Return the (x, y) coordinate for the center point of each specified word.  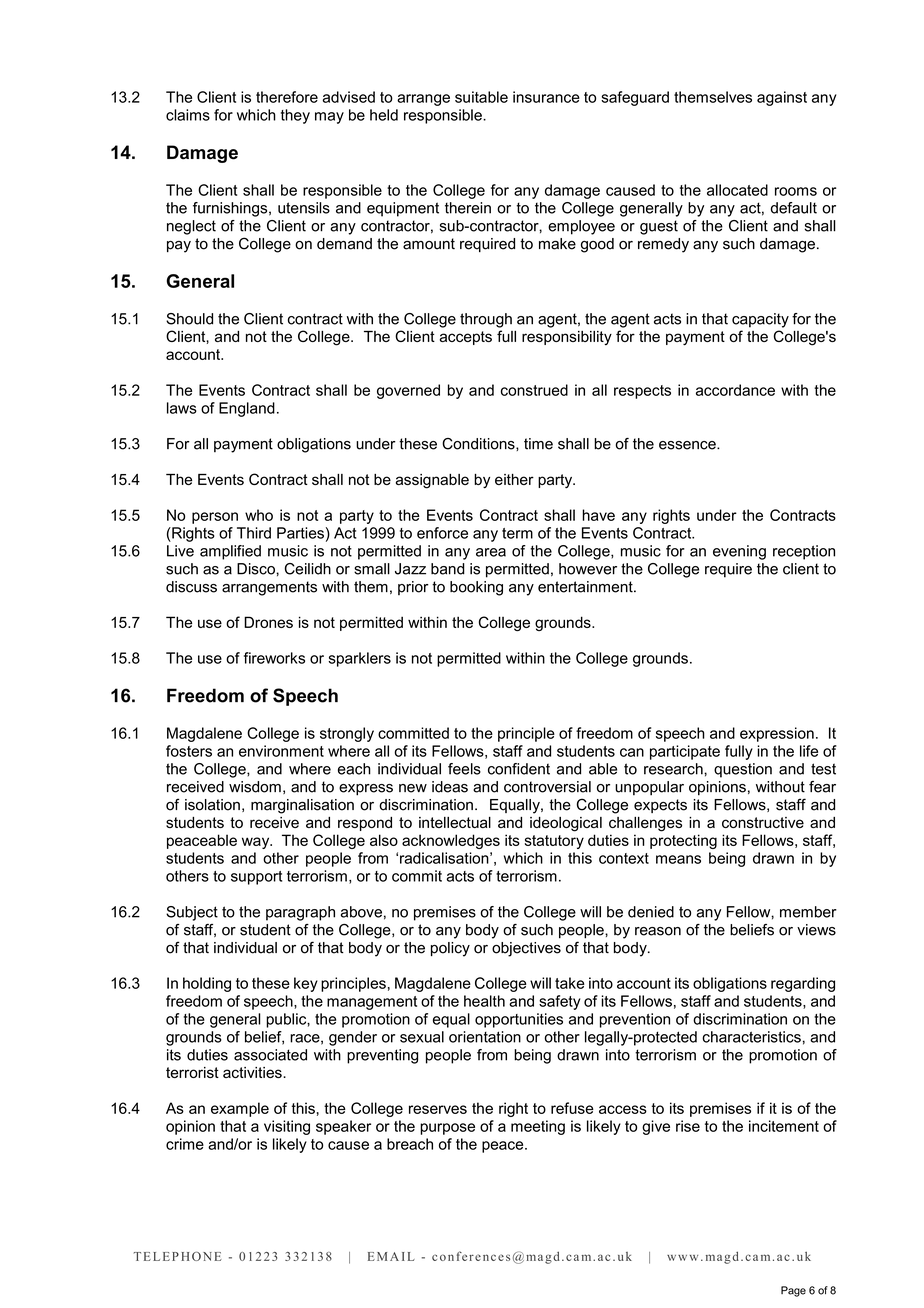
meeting (538, 1127)
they (295, 116)
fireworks (274, 658)
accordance (735, 390)
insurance (546, 97)
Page (793, 1291)
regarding (803, 984)
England (247, 409)
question (743, 770)
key (306, 984)
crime (185, 1144)
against (782, 98)
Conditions (479, 444)
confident (519, 769)
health (484, 1001)
